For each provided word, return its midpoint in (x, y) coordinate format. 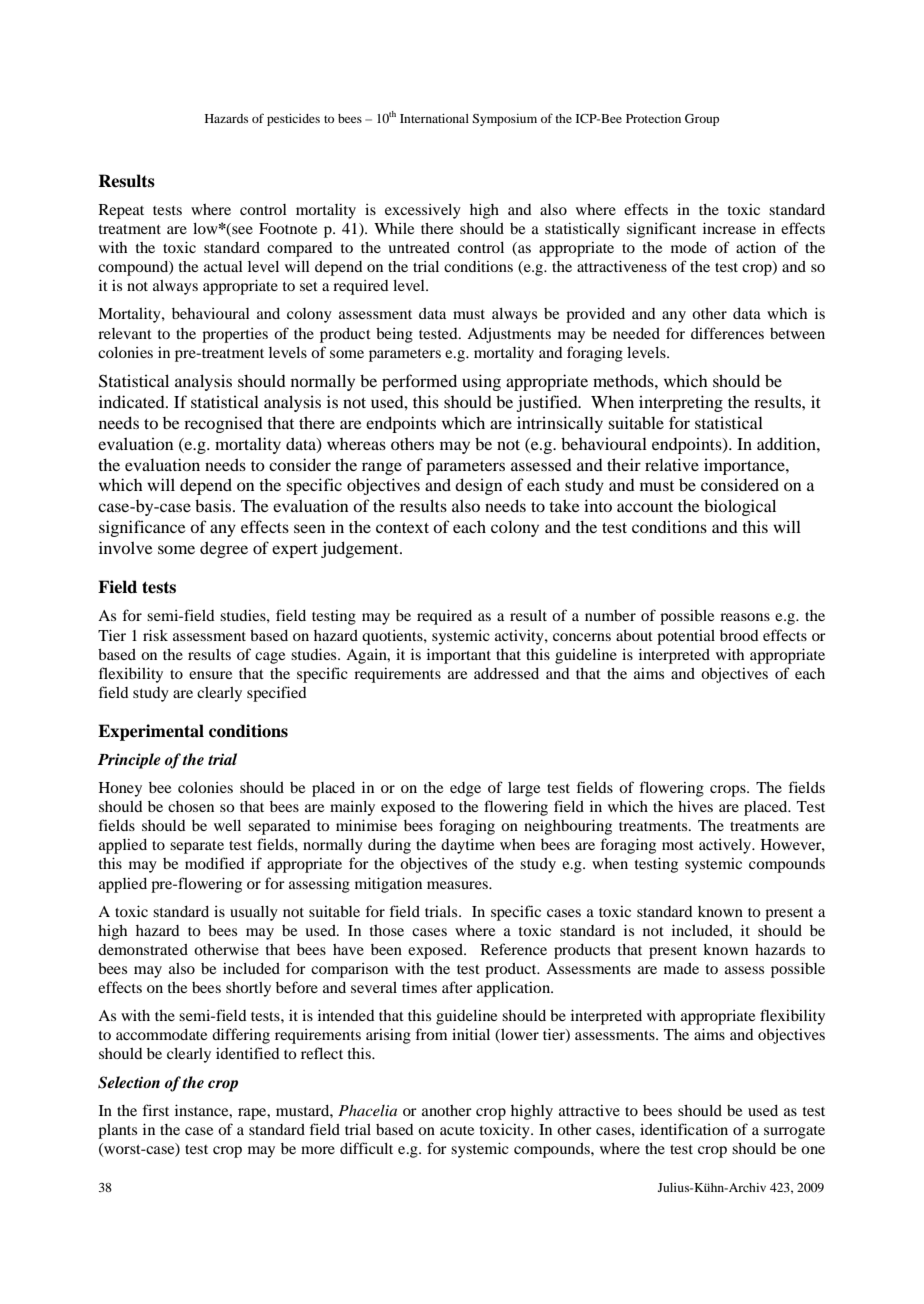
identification (684, 1129)
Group (702, 120)
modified (215, 863)
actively (726, 846)
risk (155, 635)
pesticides (293, 120)
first (156, 1110)
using (481, 382)
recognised (223, 425)
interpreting (681, 403)
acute (457, 1130)
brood (739, 635)
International (434, 118)
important (459, 656)
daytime (467, 846)
